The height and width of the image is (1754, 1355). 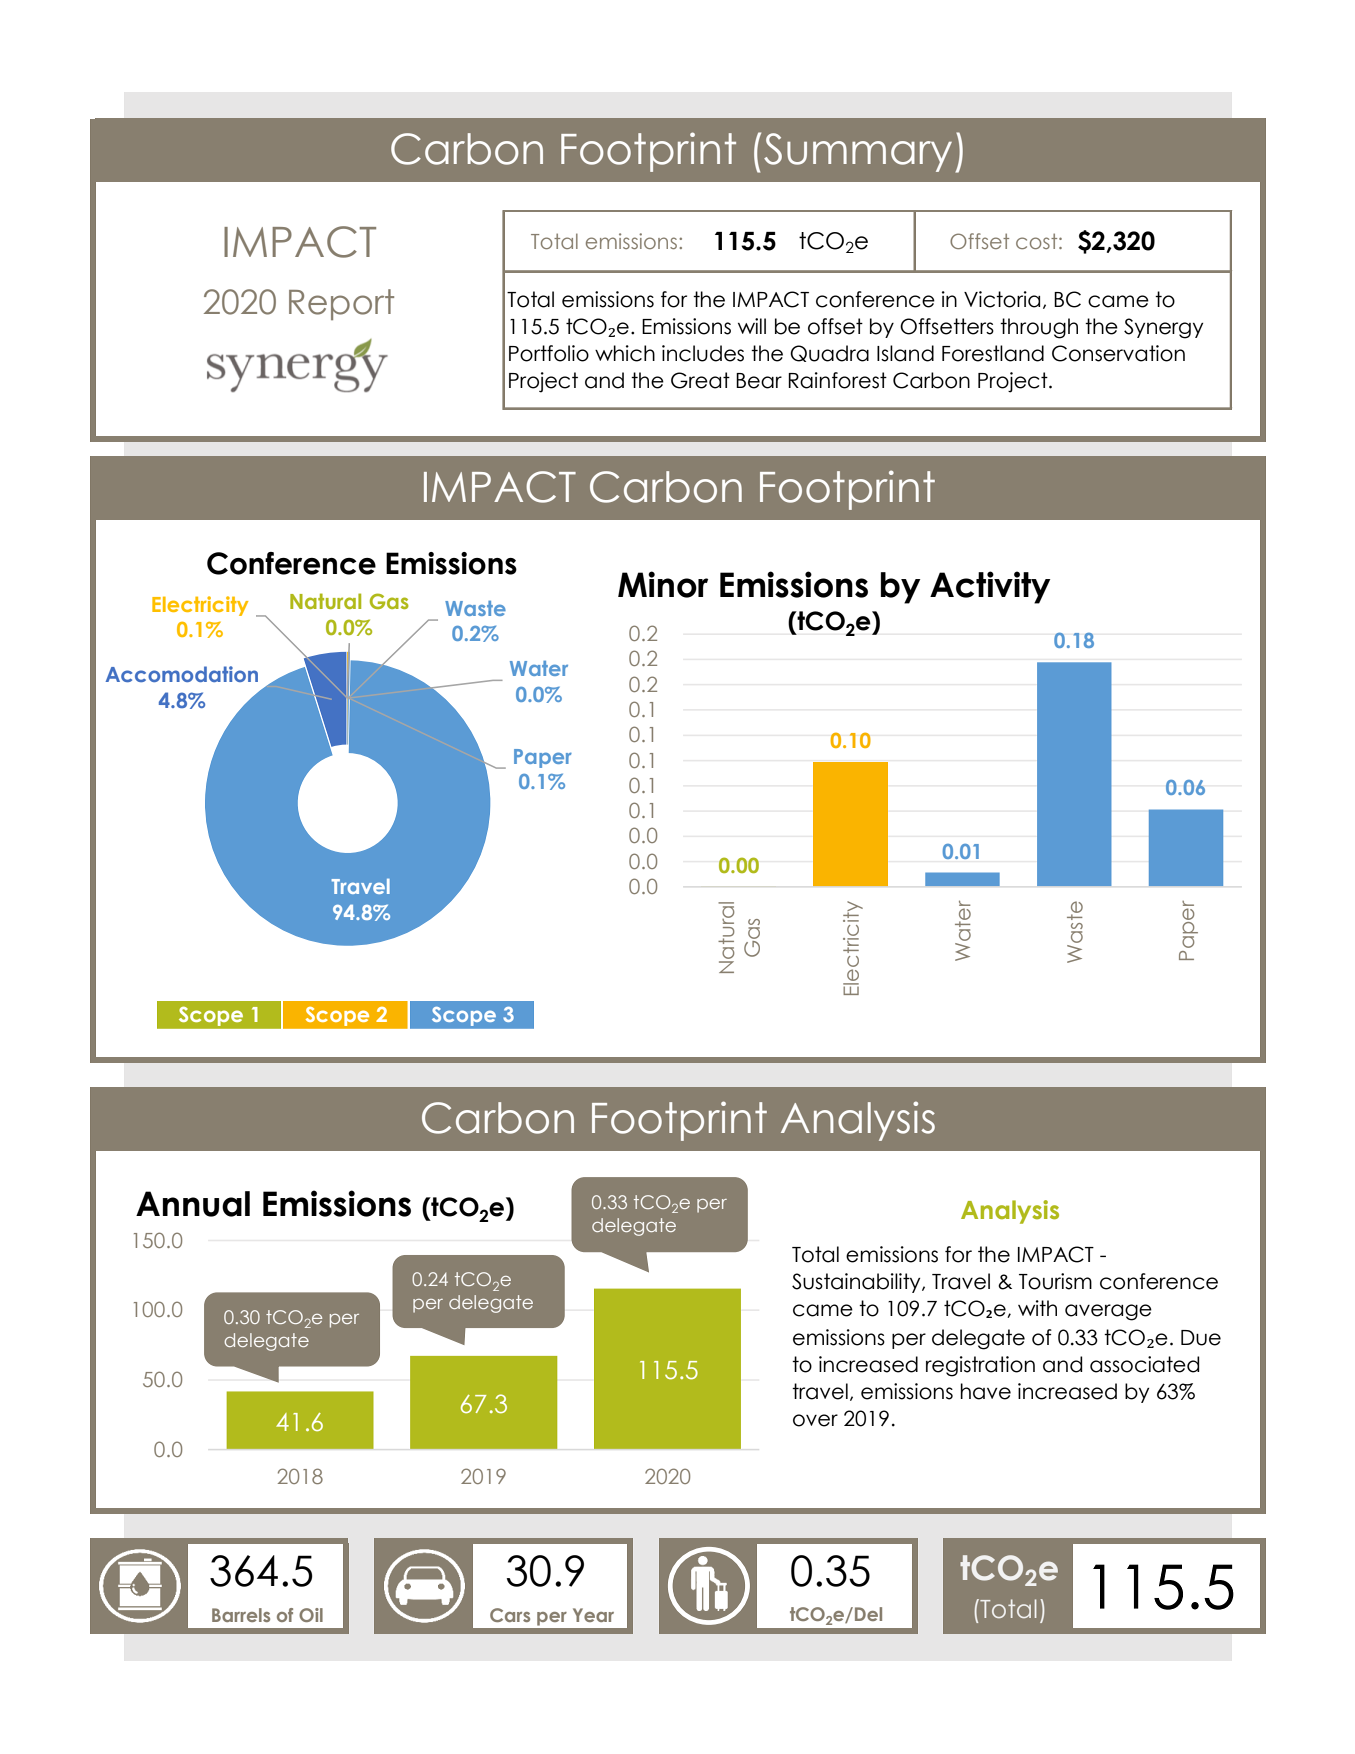 I want to click on Accomodation, so click(x=182, y=674).
